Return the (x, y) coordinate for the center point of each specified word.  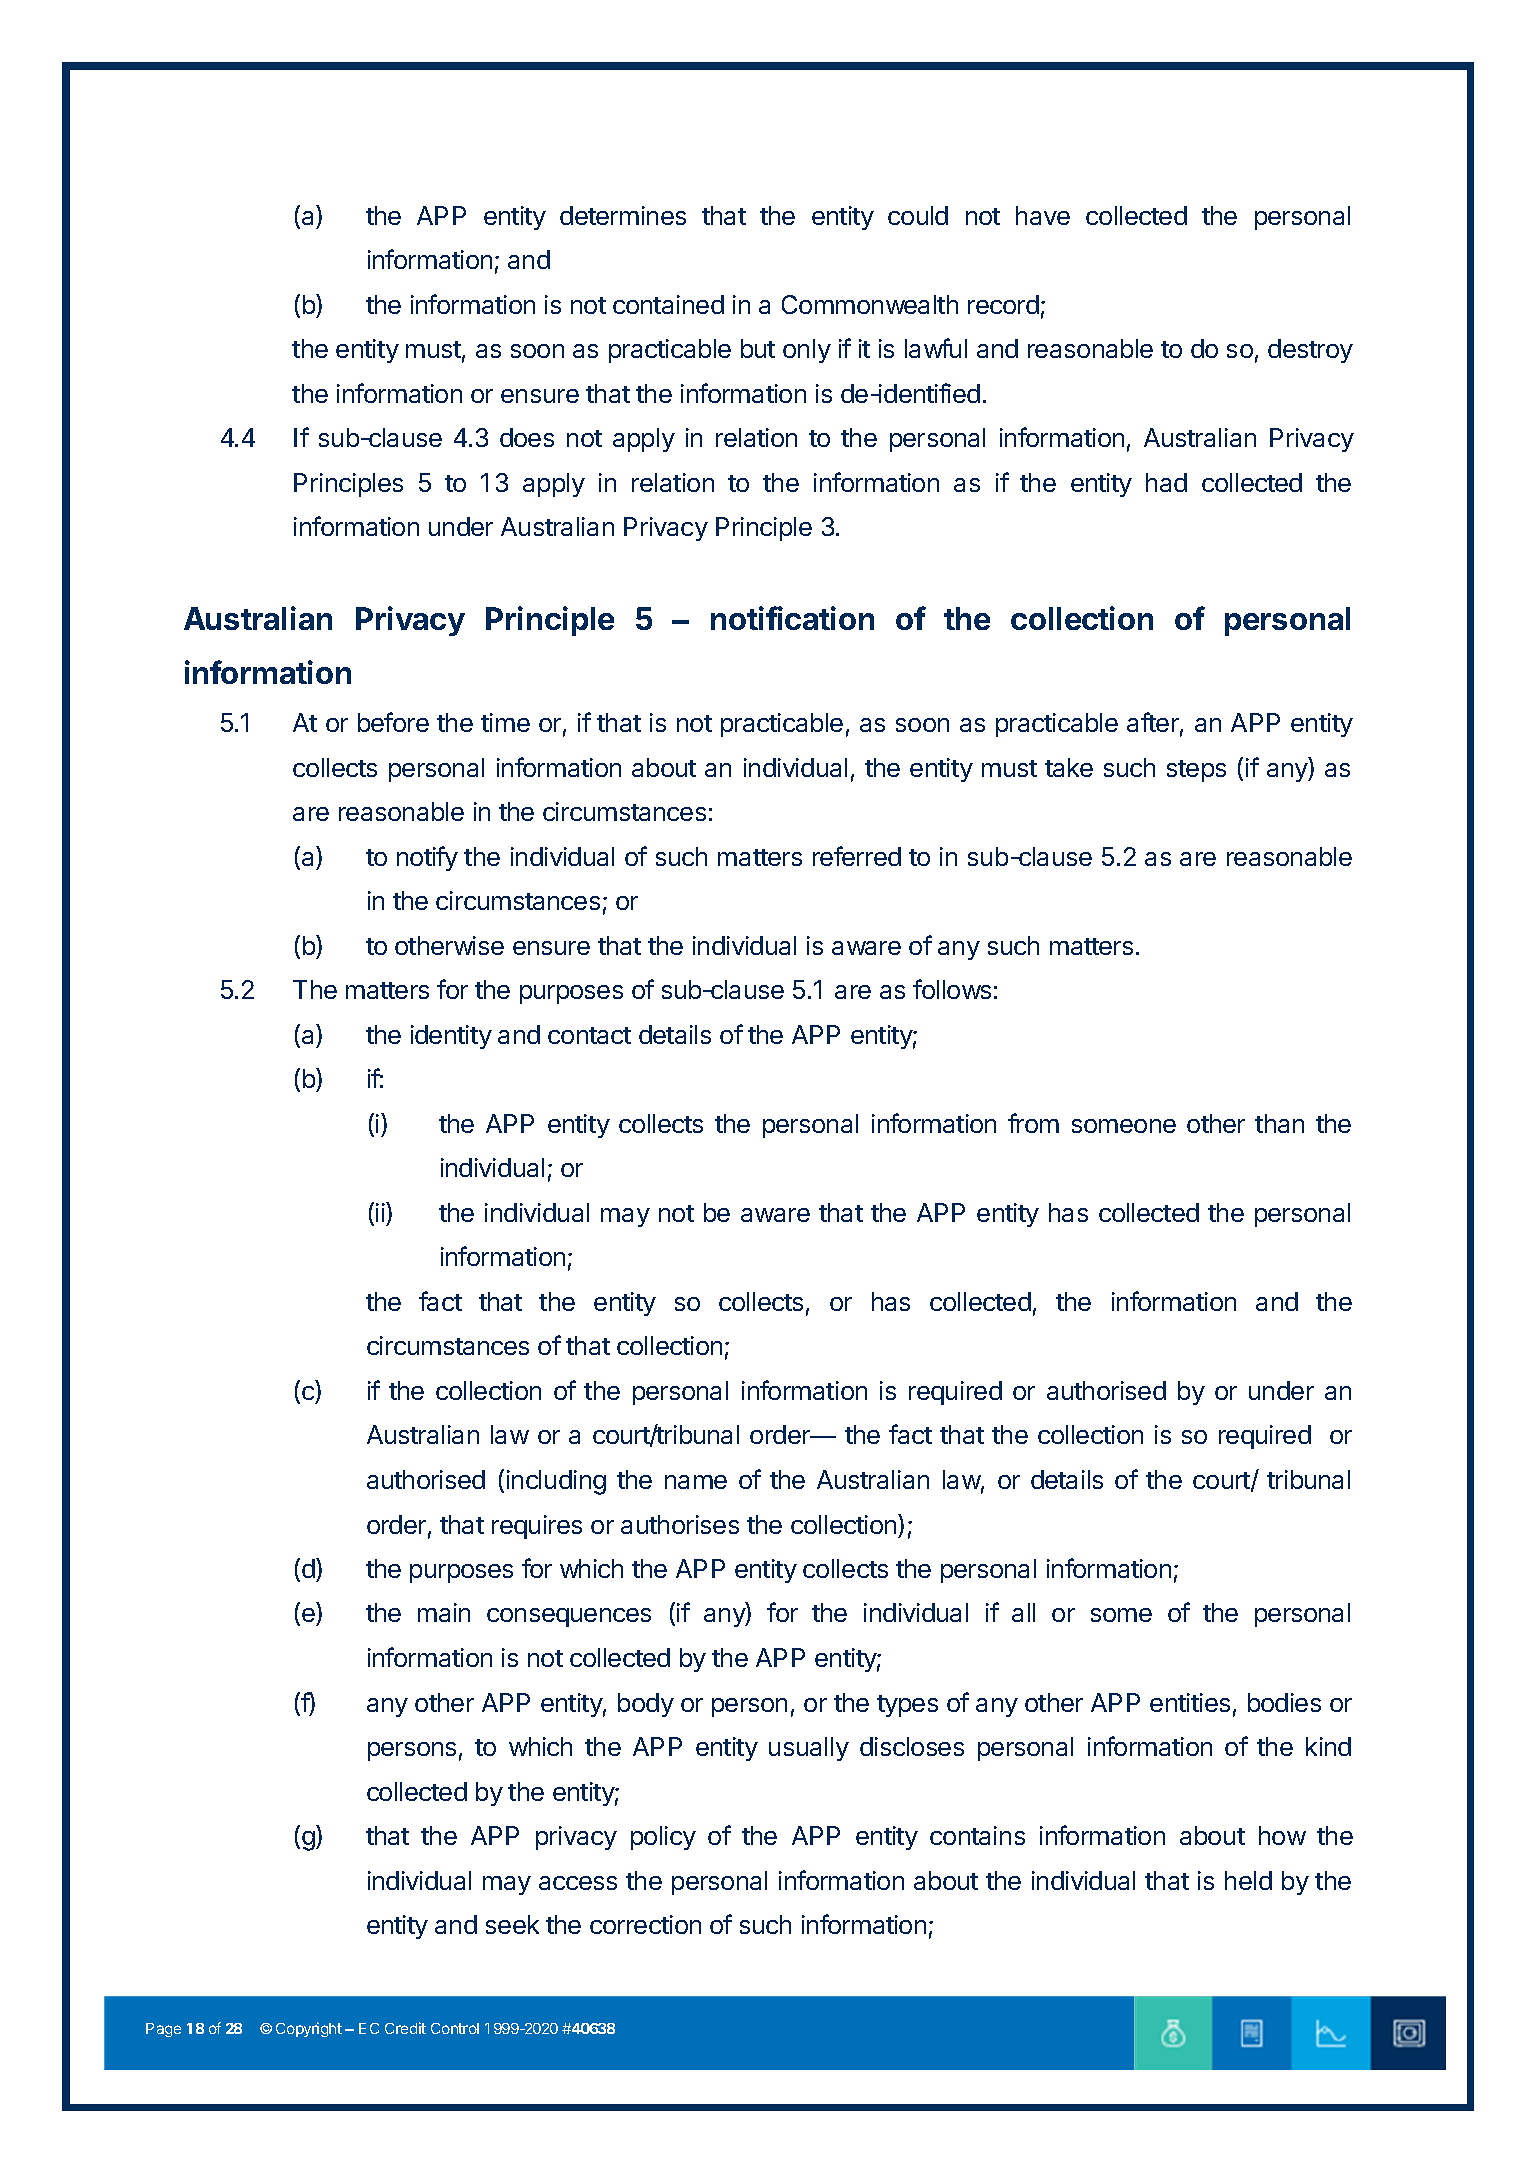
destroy (1310, 351)
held (1248, 1880)
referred (857, 856)
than (1279, 1123)
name (696, 1482)
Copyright (309, 2029)
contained (668, 304)
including (556, 1482)
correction (645, 1924)
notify (427, 858)
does (527, 437)
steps (1196, 771)
